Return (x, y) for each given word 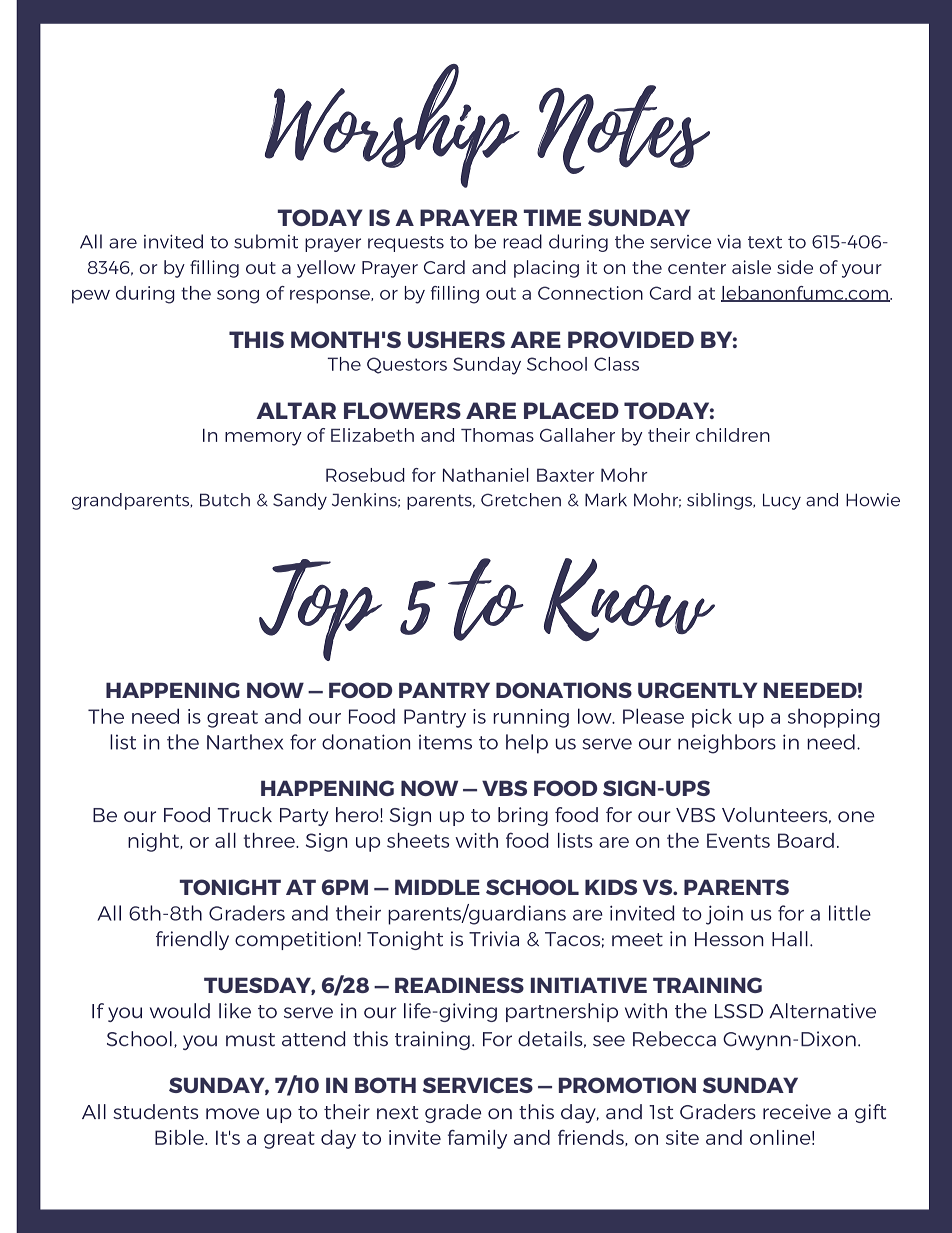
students (155, 1111)
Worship (392, 126)
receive (797, 1111)
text (765, 242)
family (477, 1139)
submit (266, 241)
